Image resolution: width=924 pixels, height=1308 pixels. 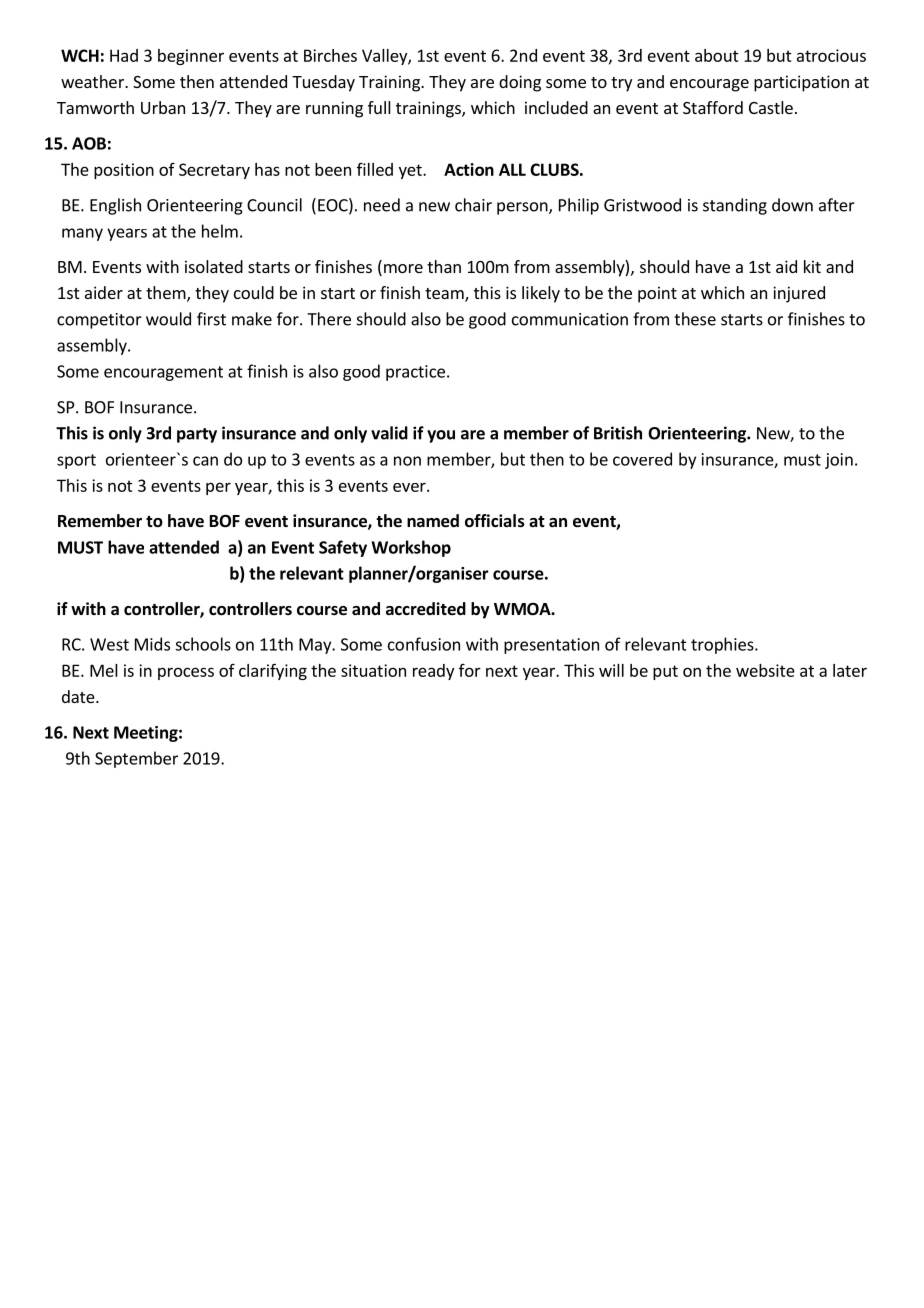 I want to click on September, so click(x=136, y=759).
